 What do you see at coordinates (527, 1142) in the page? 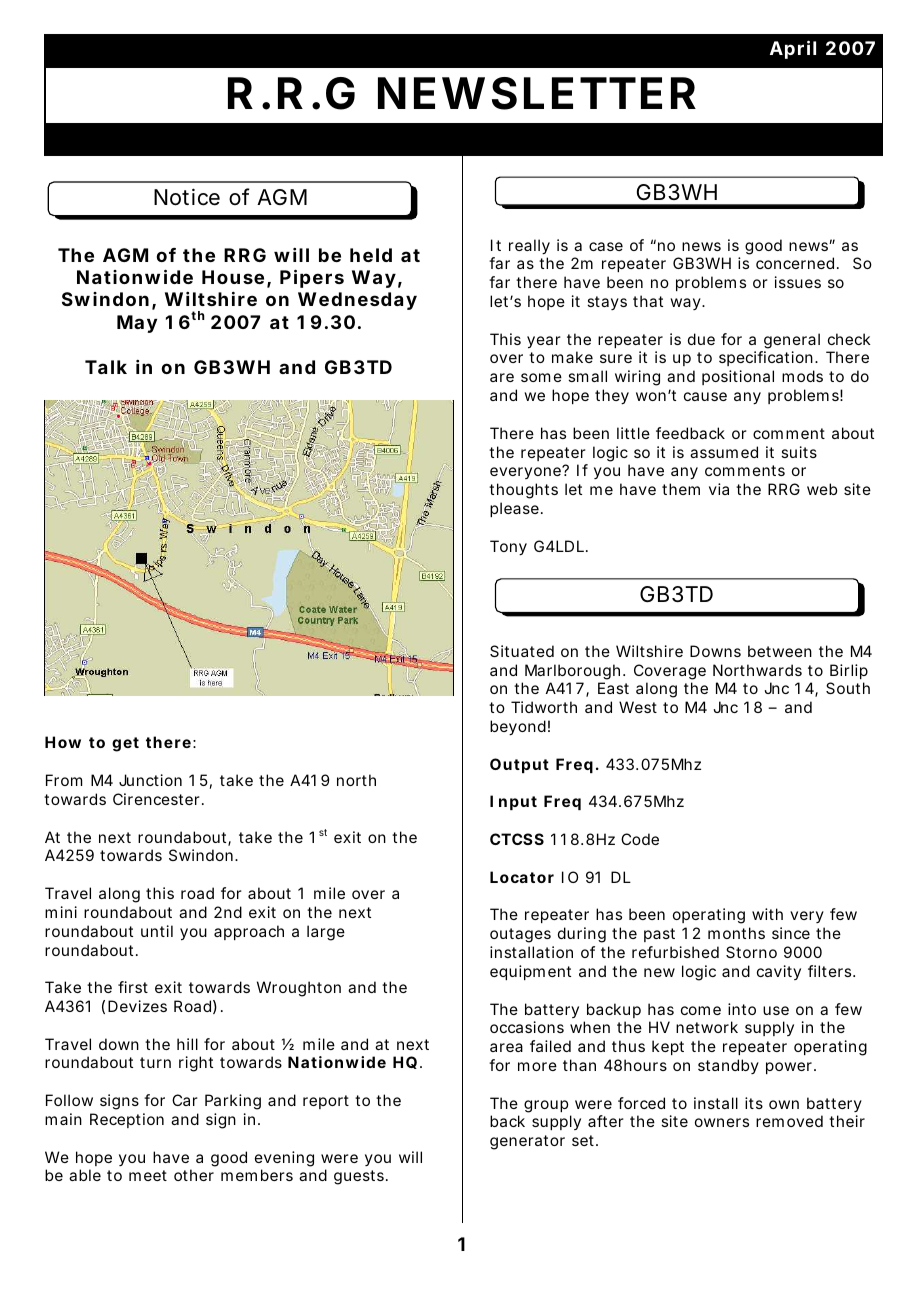
I see `generator` at bounding box center [527, 1142].
